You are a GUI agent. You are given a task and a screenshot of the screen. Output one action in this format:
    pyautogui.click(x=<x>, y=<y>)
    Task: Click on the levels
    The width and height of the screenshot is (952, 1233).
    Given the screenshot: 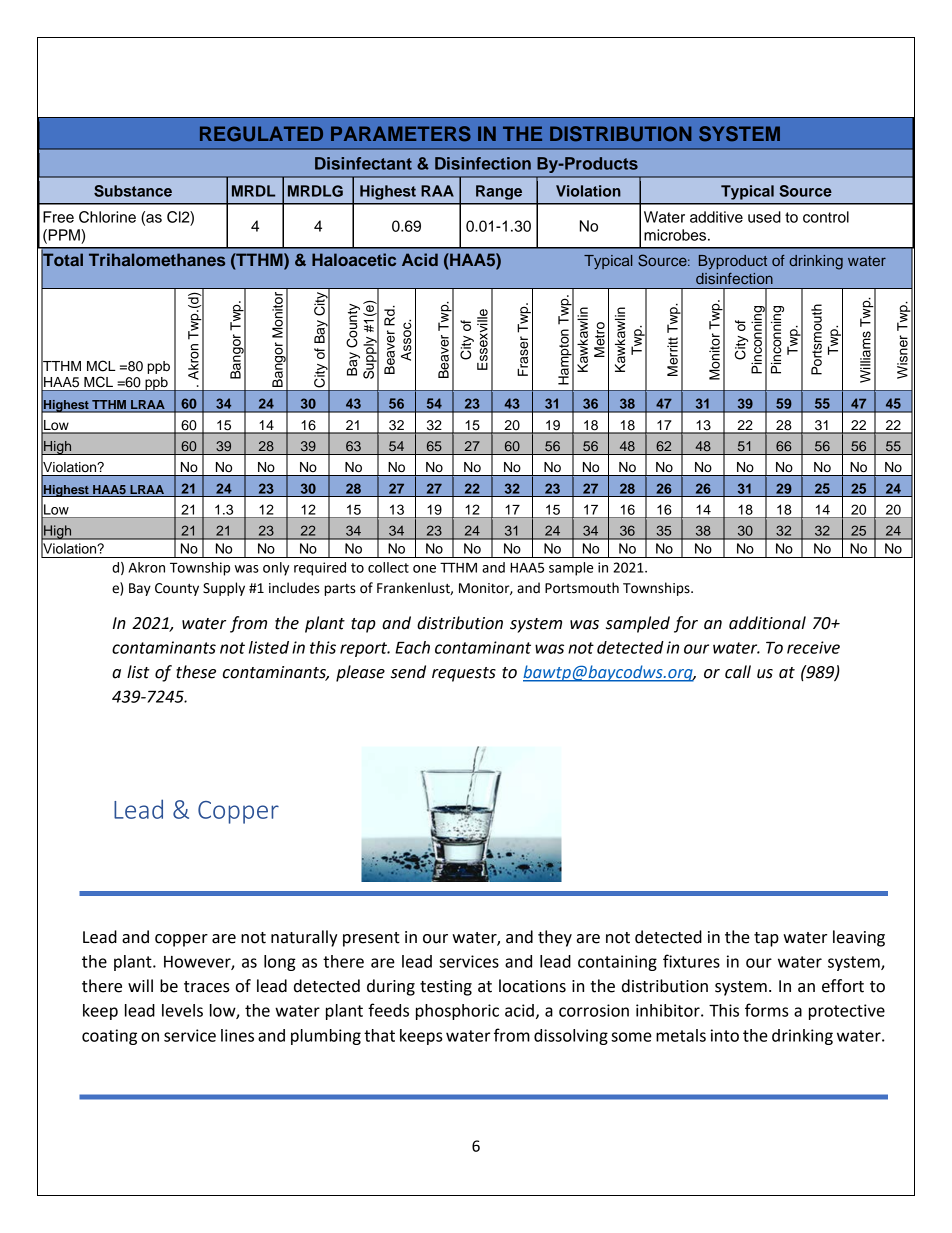 What is the action you would take?
    pyautogui.click(x=182, y=1010)
